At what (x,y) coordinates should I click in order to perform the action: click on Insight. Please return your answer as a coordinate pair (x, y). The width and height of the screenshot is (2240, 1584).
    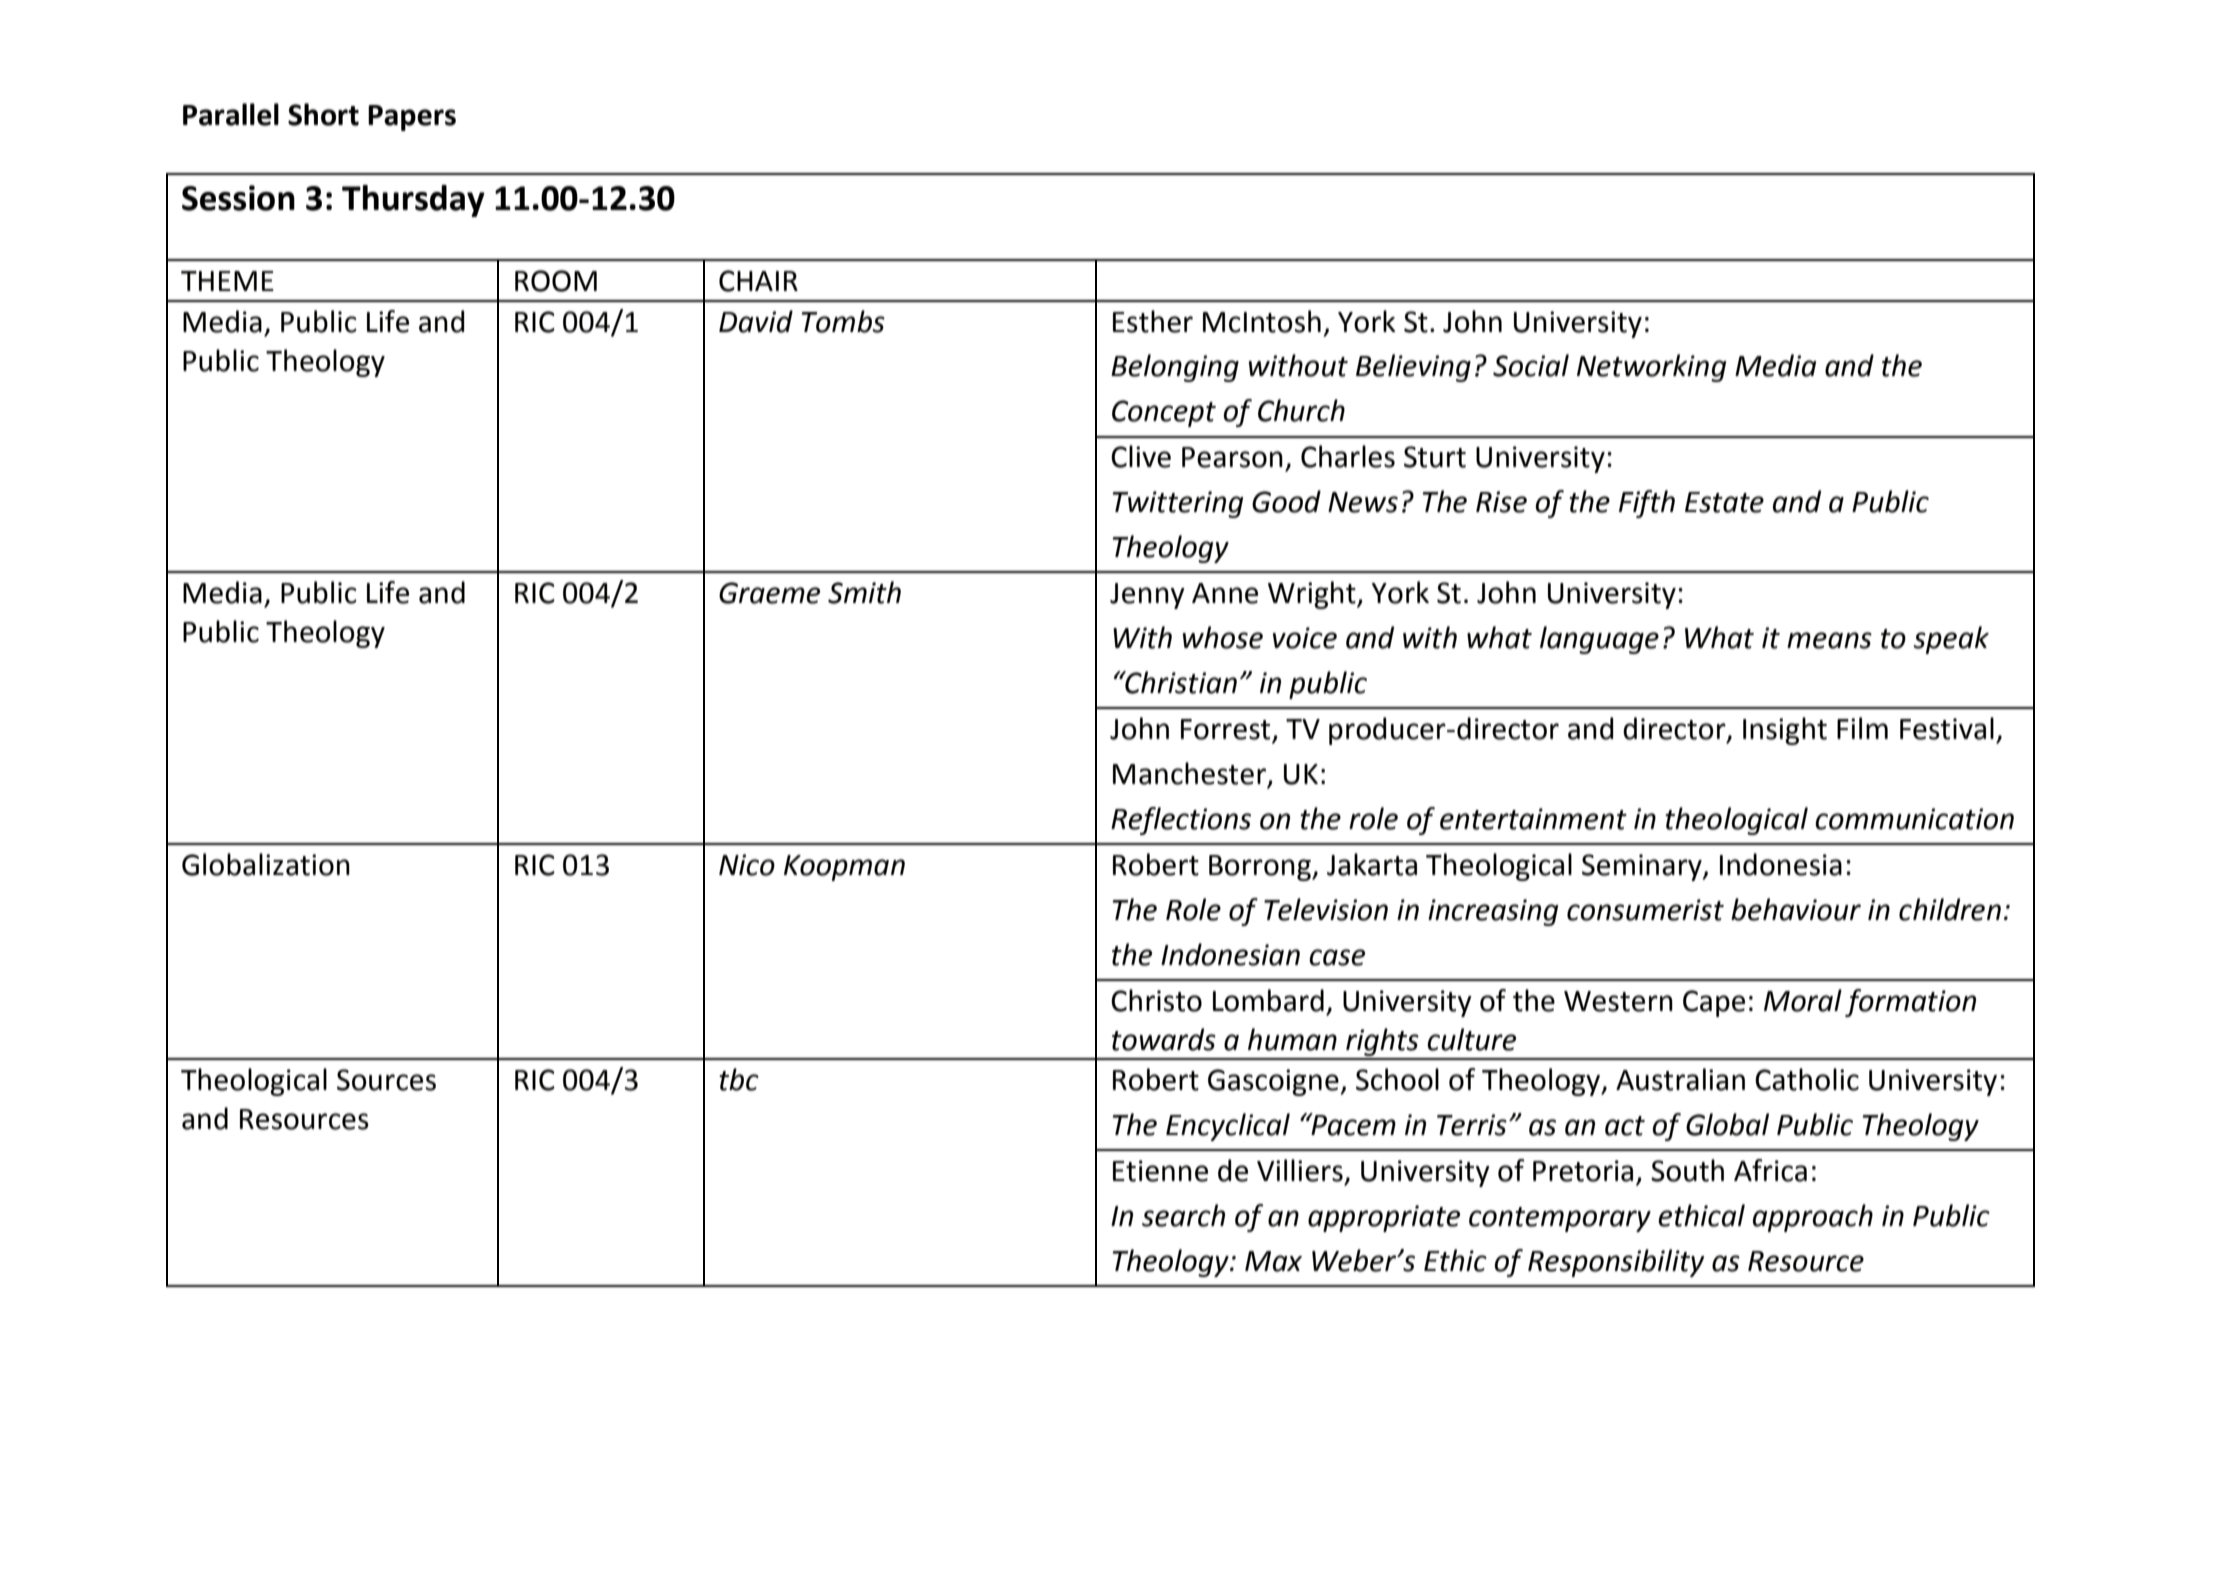
    Looking at the image, I should click on (1785, 731).
